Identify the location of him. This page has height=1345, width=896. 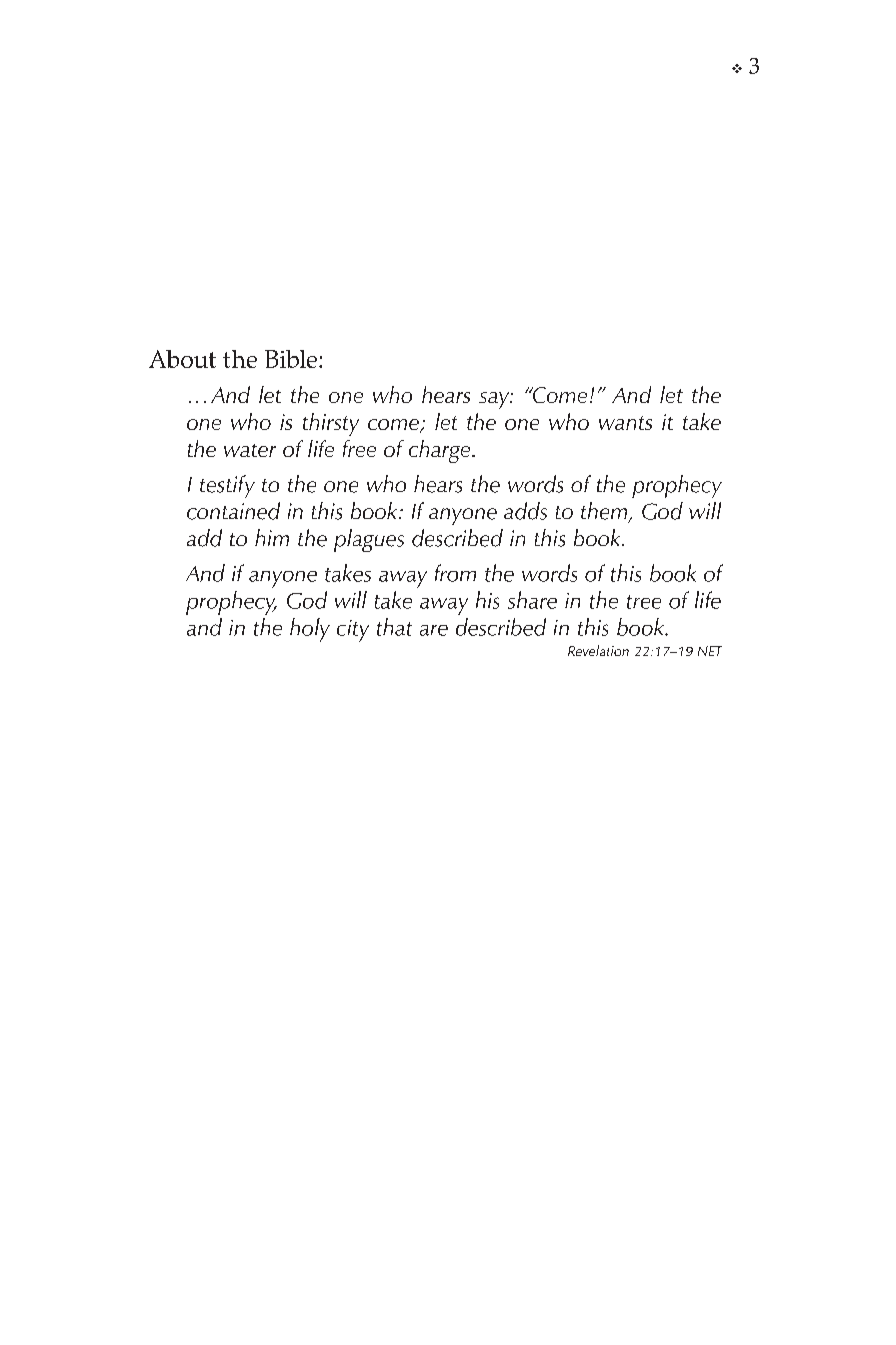
(272, 537).
